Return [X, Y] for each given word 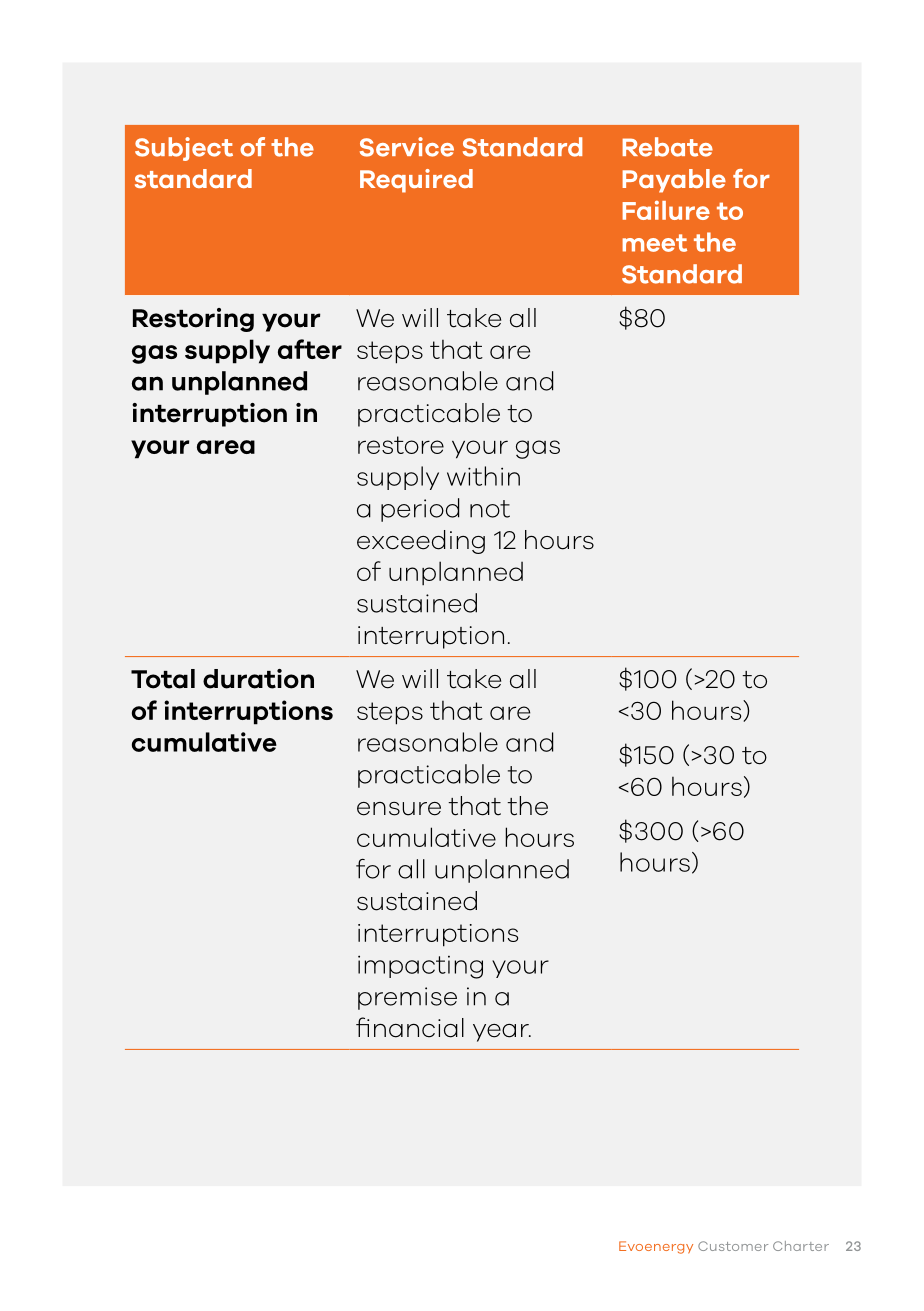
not [490, 509]
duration [258, 679]
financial [410, 1027]
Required [416, 181]
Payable [674, 181]
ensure [399, 809]
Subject [184, 149]
